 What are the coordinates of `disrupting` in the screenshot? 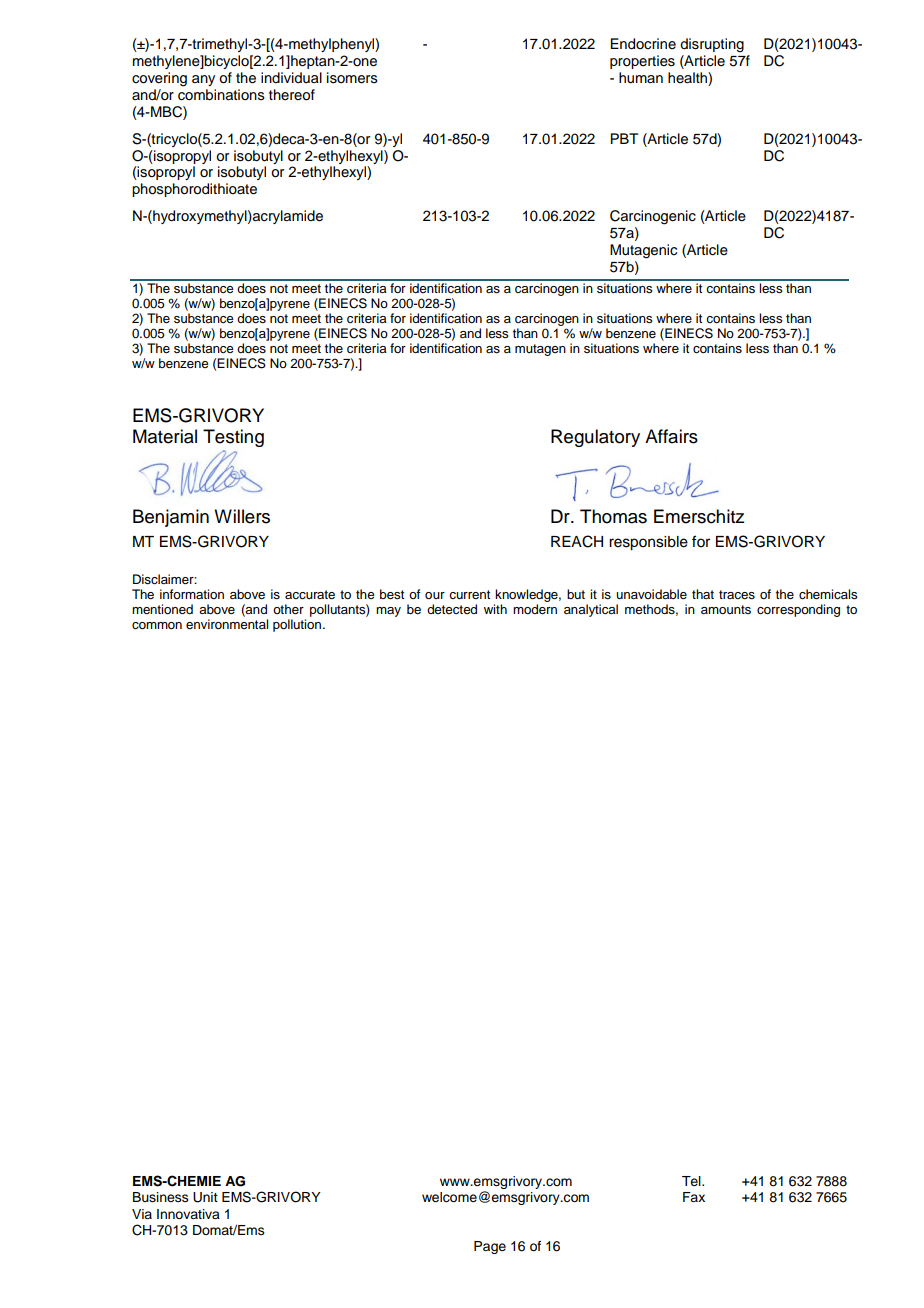 It's located at (712, 45).
